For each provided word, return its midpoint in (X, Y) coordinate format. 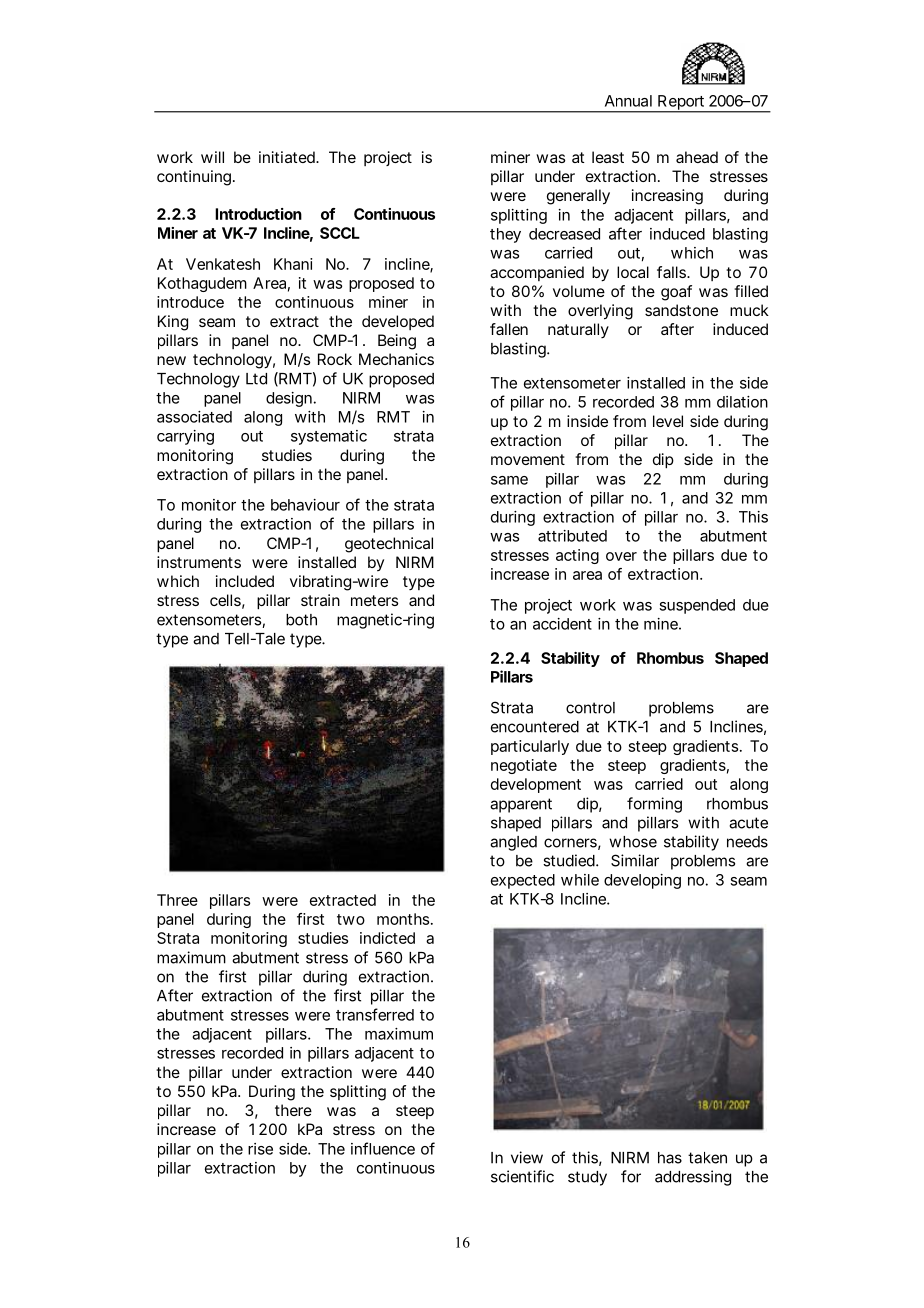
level (668, 421)
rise (260, 1149)
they (505, 235)
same (509, 480)
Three (177, 900)
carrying (185, 437)
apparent (521, 805)
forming (654, 805)
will (212, 157)
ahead (697, 157)
